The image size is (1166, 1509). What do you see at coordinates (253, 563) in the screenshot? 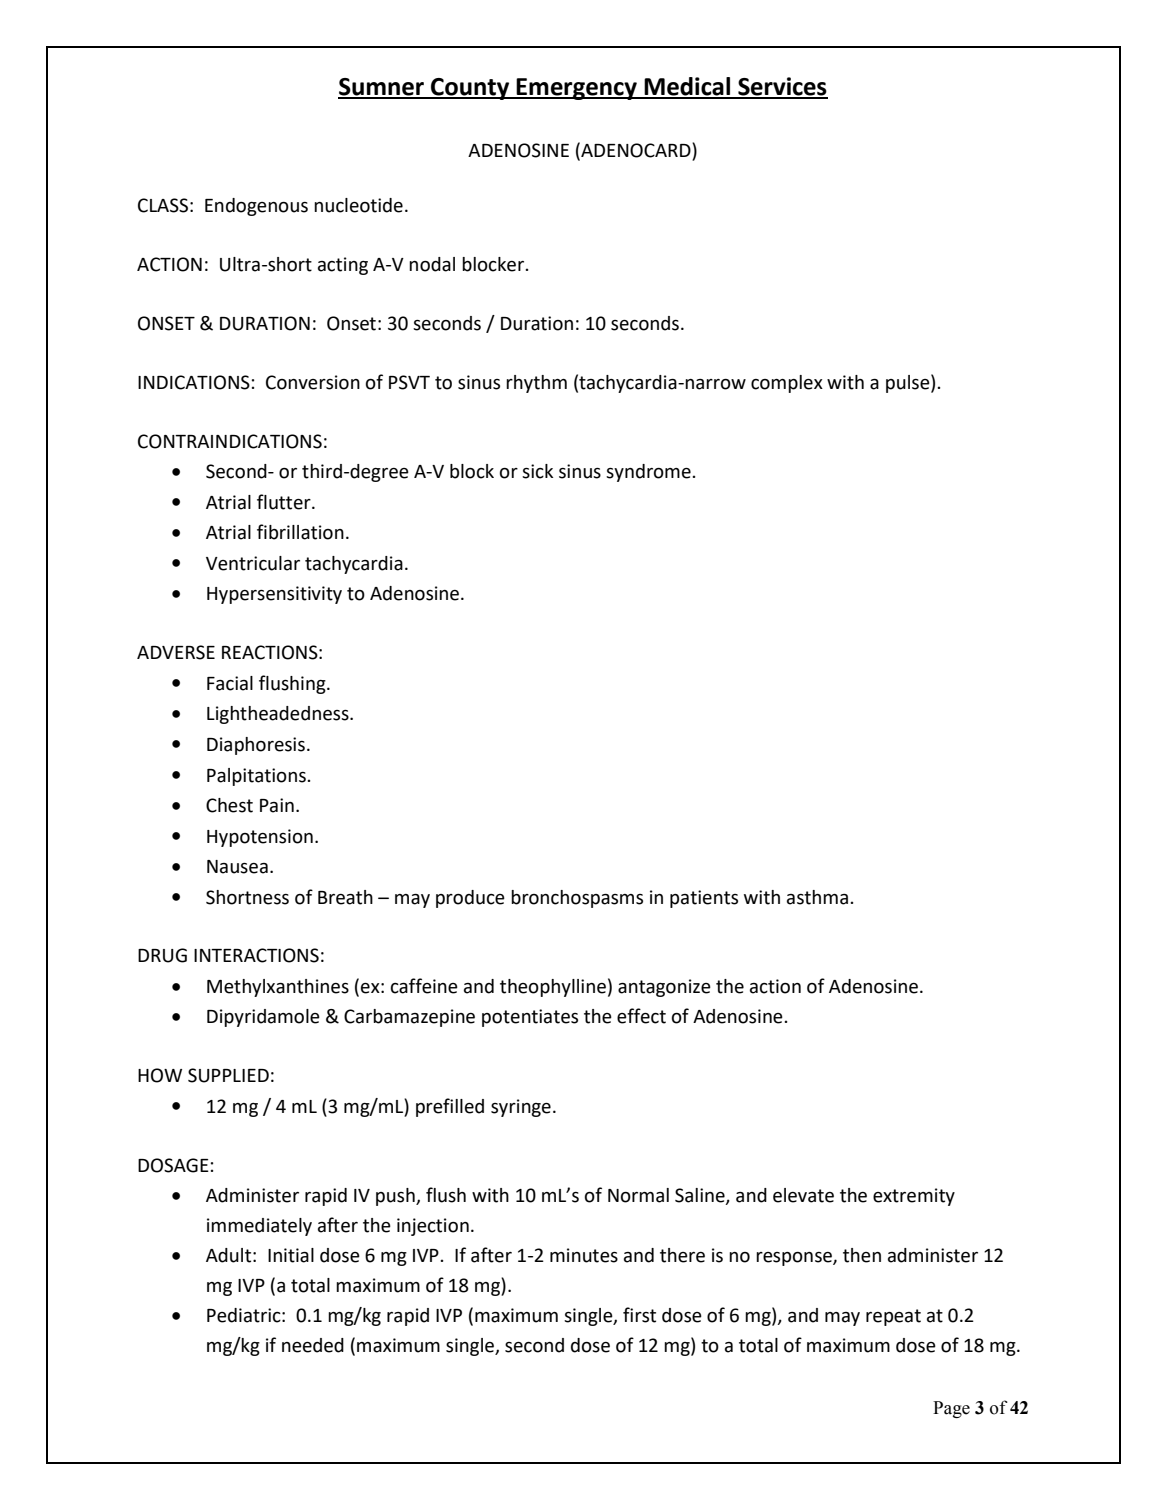
I see `Ventricular` at bounding box center [253, 563].
